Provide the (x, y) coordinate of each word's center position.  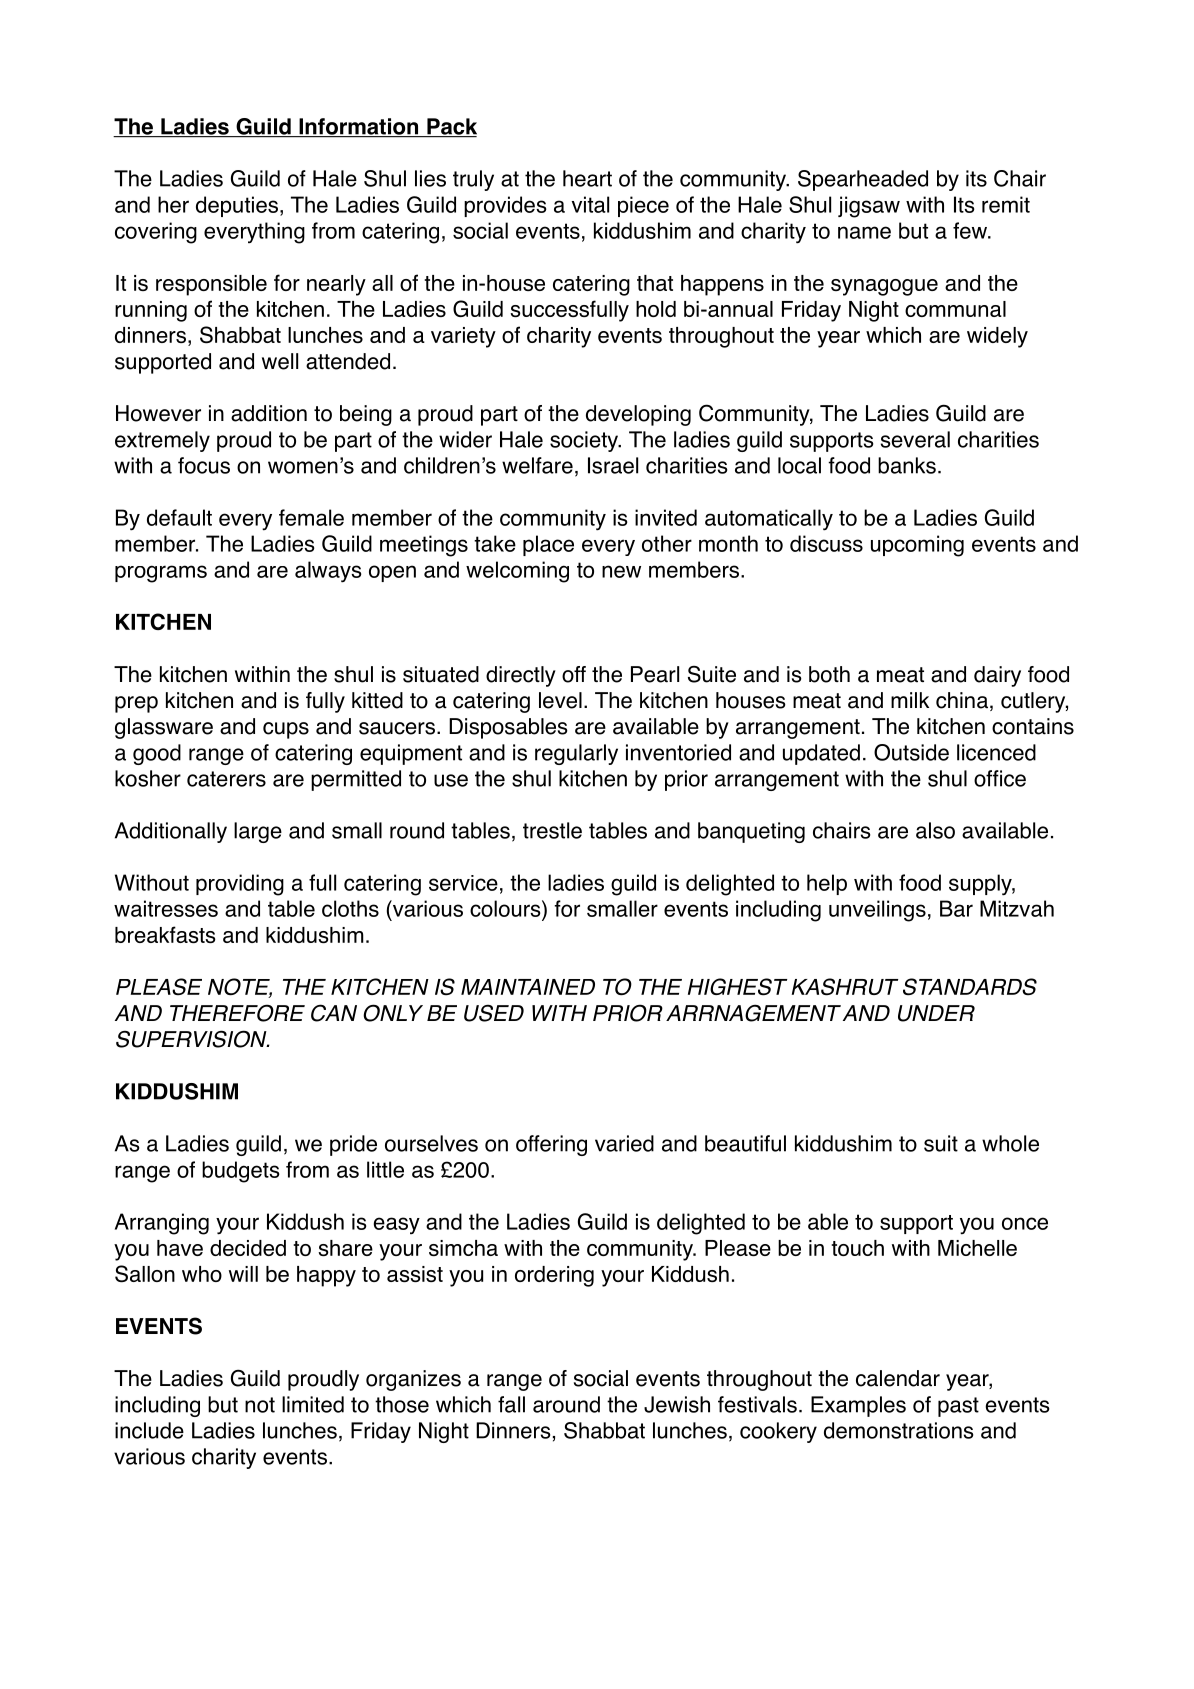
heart (587, 178)
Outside (911, 752)
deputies (237, 206)
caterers (226, 779)
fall (511, 1404)
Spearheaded (863, 180)
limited (313, 1404)
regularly (576, 754)
